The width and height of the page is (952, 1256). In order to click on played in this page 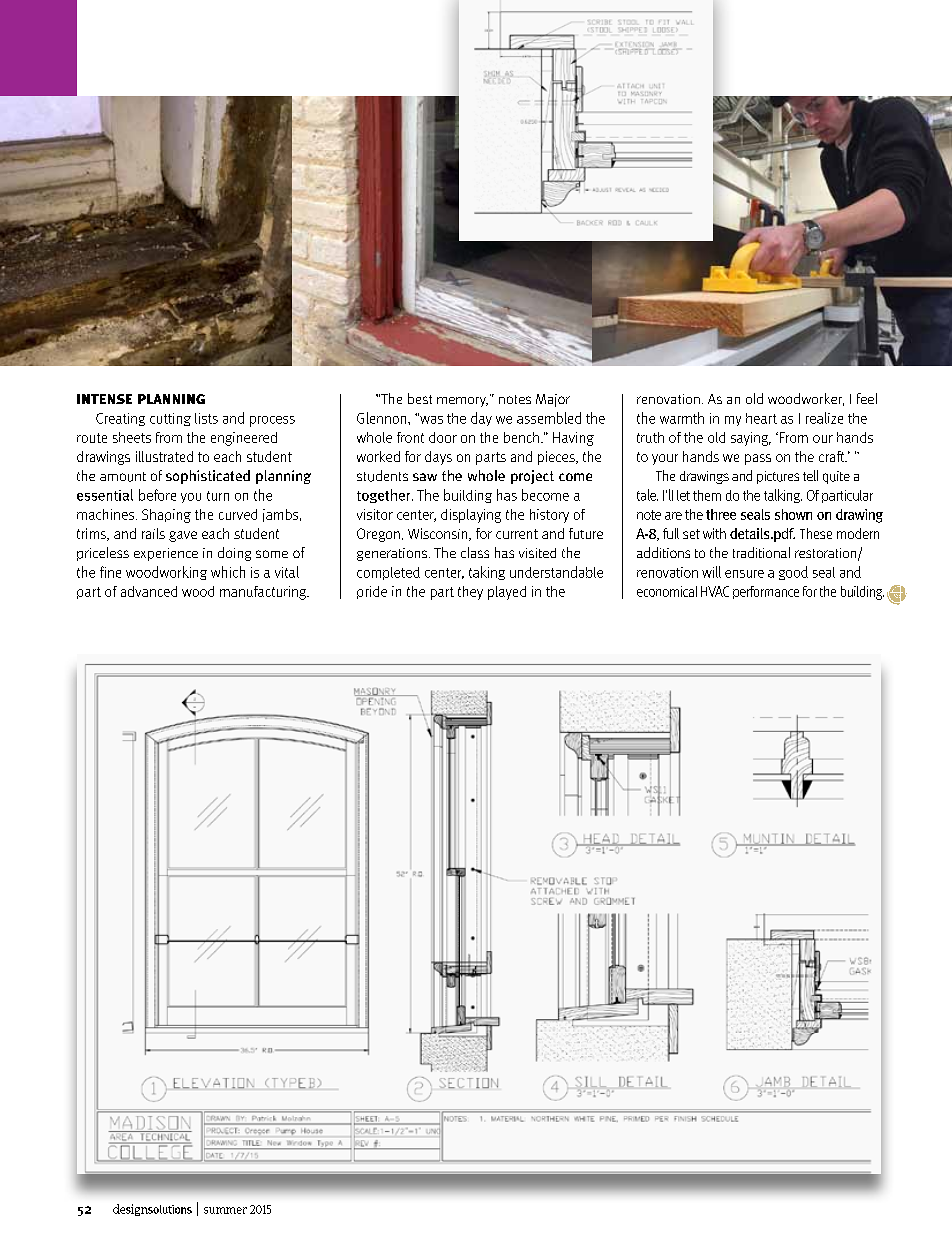, I will do `click(507, 593)`.
